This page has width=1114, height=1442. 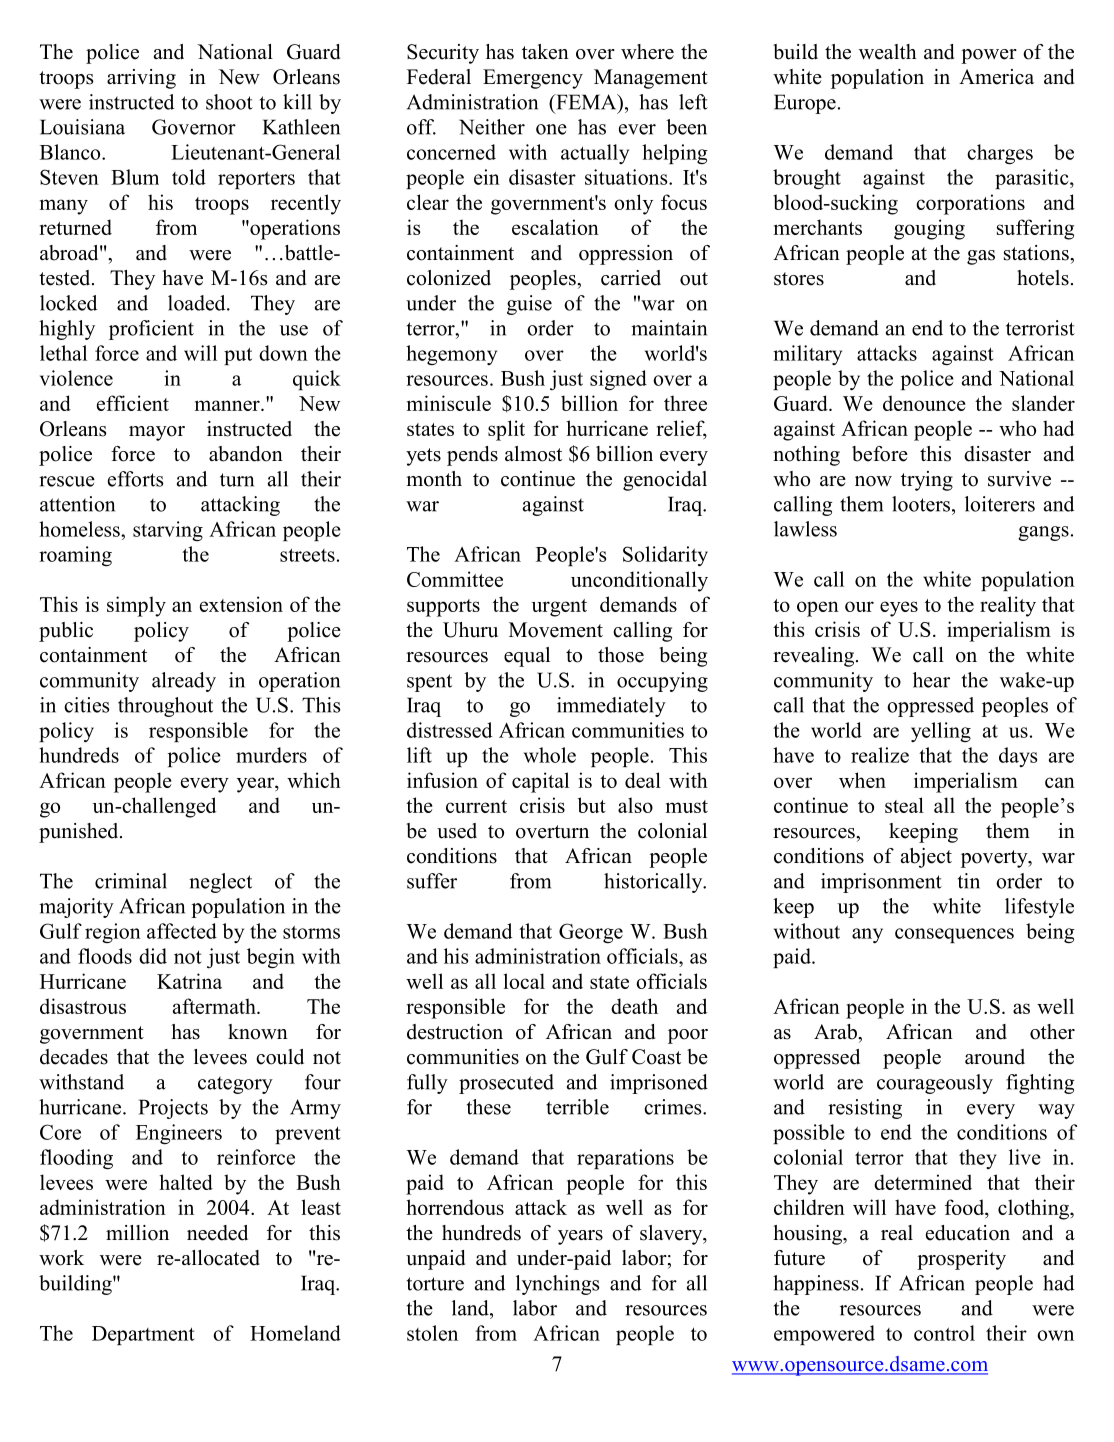 I want to click on Katrina, so click(x=189, y=981).
